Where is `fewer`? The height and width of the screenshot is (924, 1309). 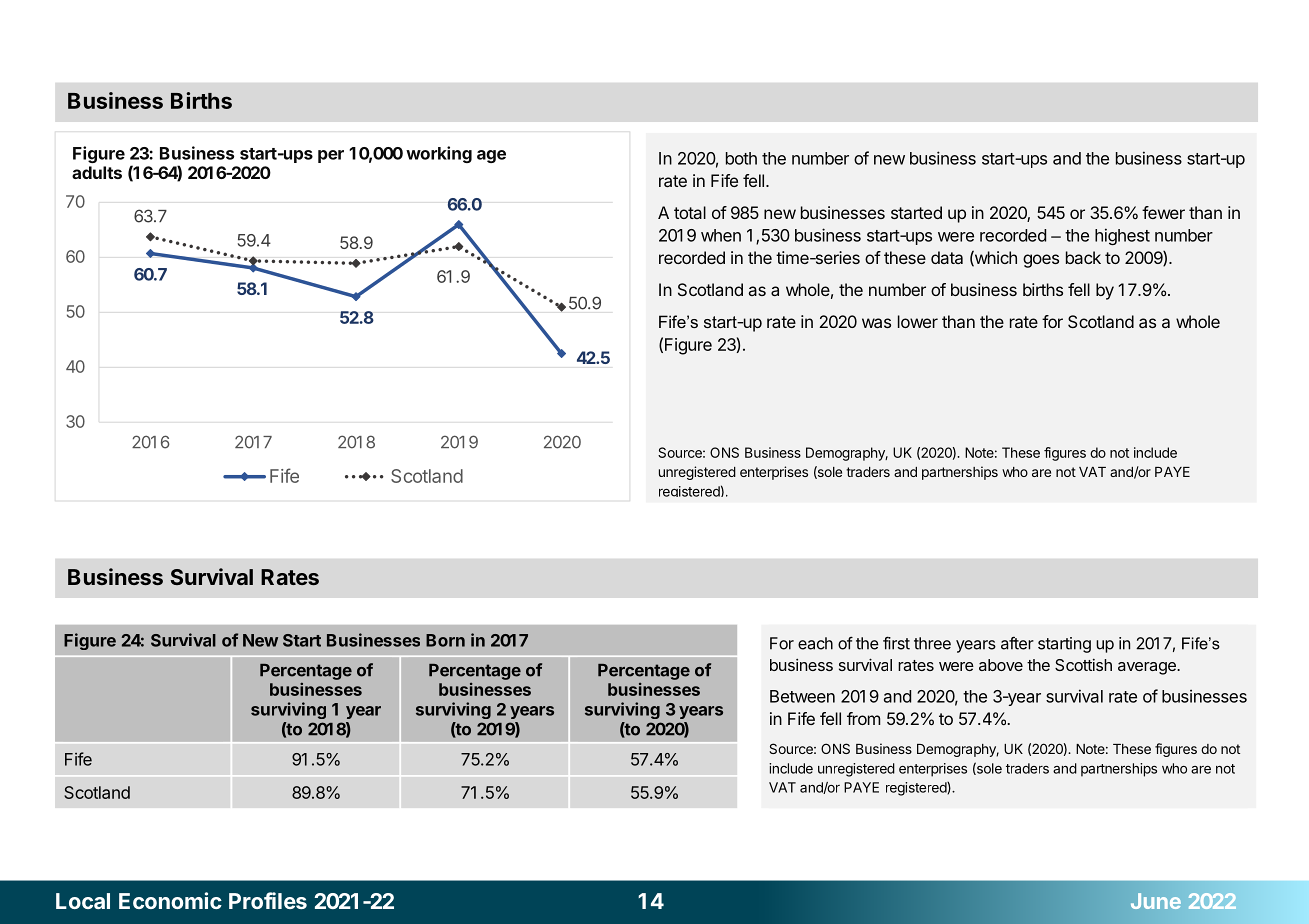 fewer is located at coordinates (1163, 212).
